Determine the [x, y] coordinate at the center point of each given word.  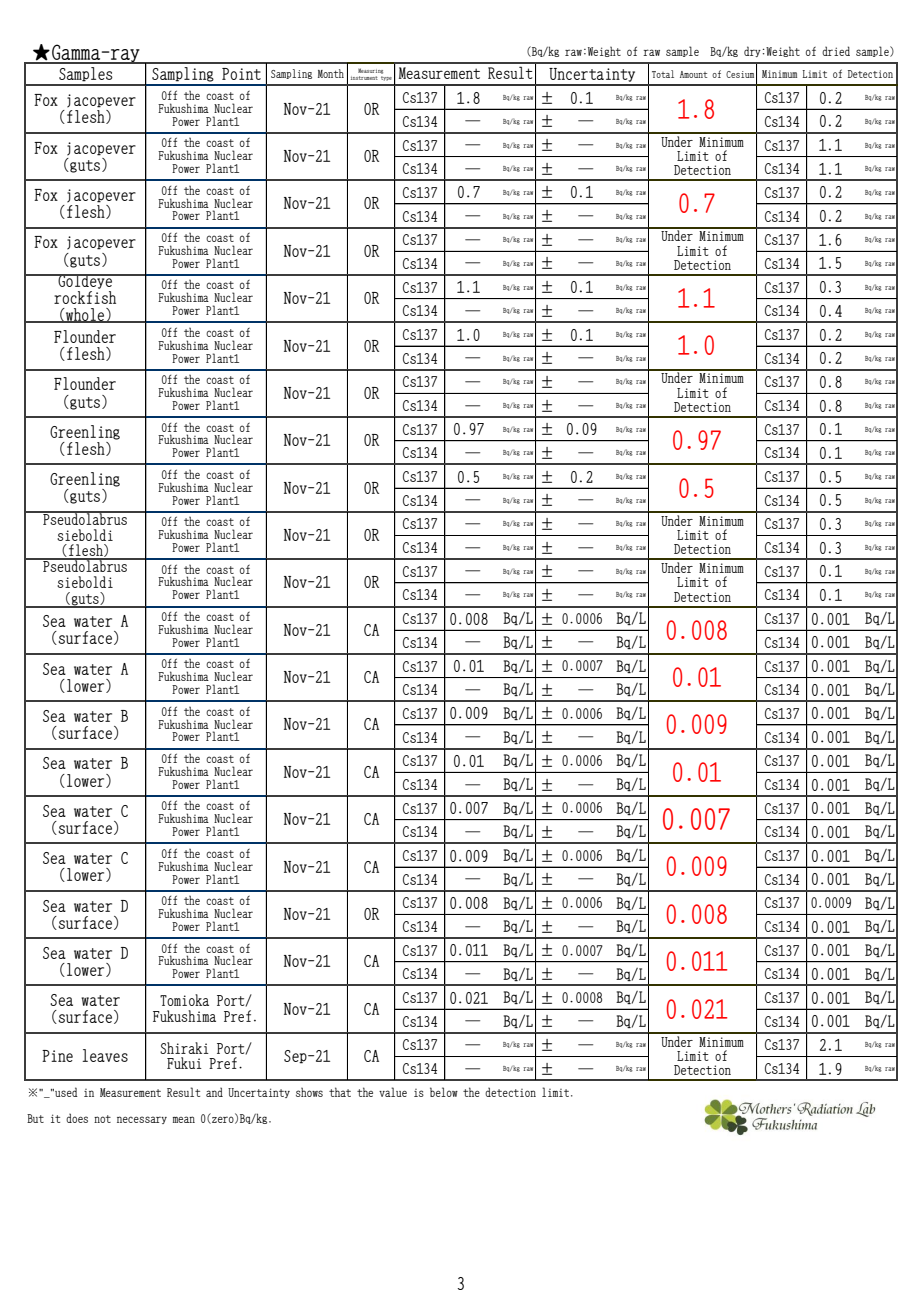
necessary [142, 1120]
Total [663, 74]
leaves [105, 1055]
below [444, 1092]
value [393, 1092]
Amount [693, 74]
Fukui [184, 1063]
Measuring [370, 71]
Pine [57, 1056]
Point [241, 74]
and [214, 1092]
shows [309, 1092]
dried [836, 51]
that [340, 1092]
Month [331, 73]
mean [184, 1119]
